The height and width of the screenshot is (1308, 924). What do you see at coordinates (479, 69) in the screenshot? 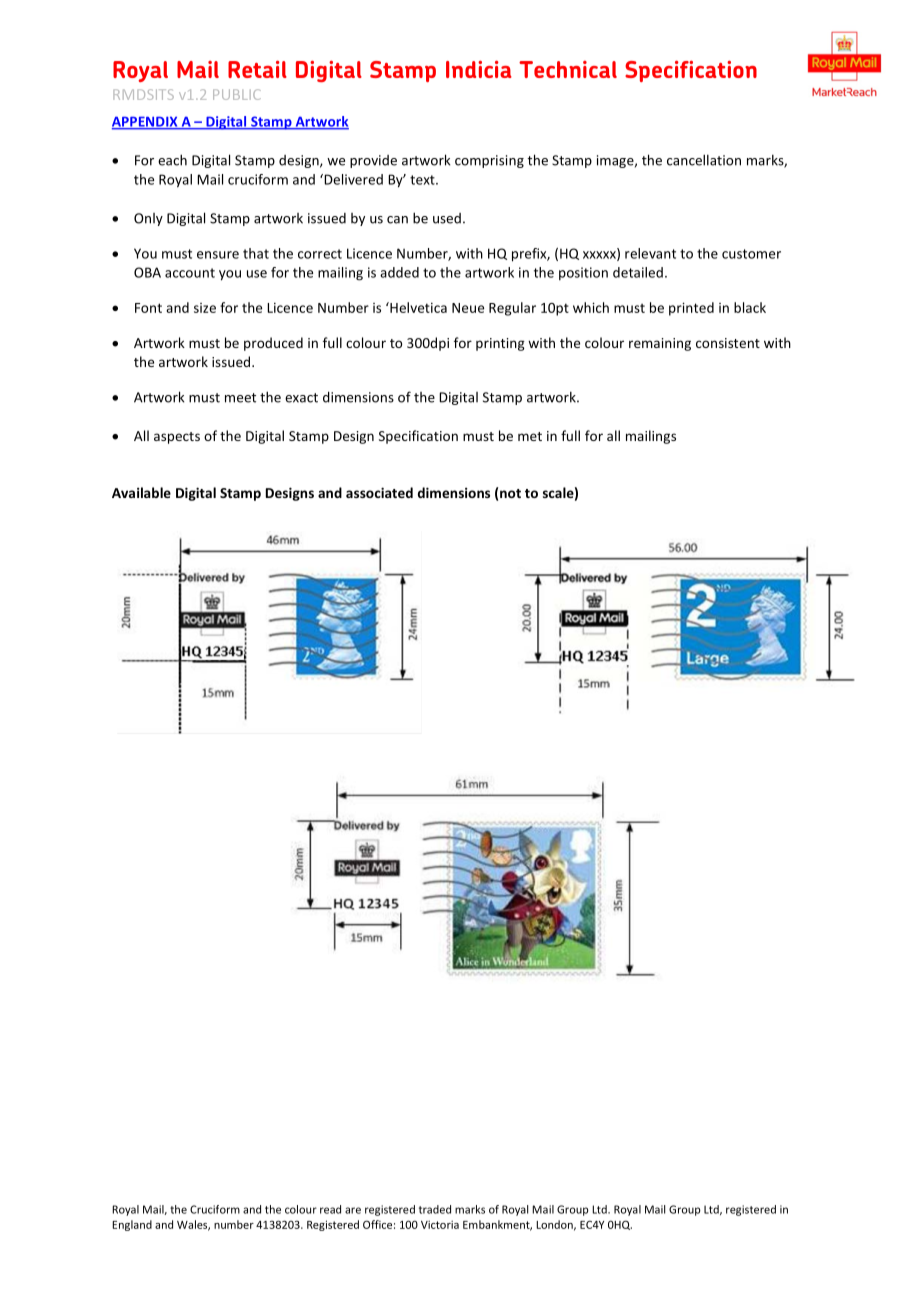
I see `Indicia` at bounding box center [479, 69].
